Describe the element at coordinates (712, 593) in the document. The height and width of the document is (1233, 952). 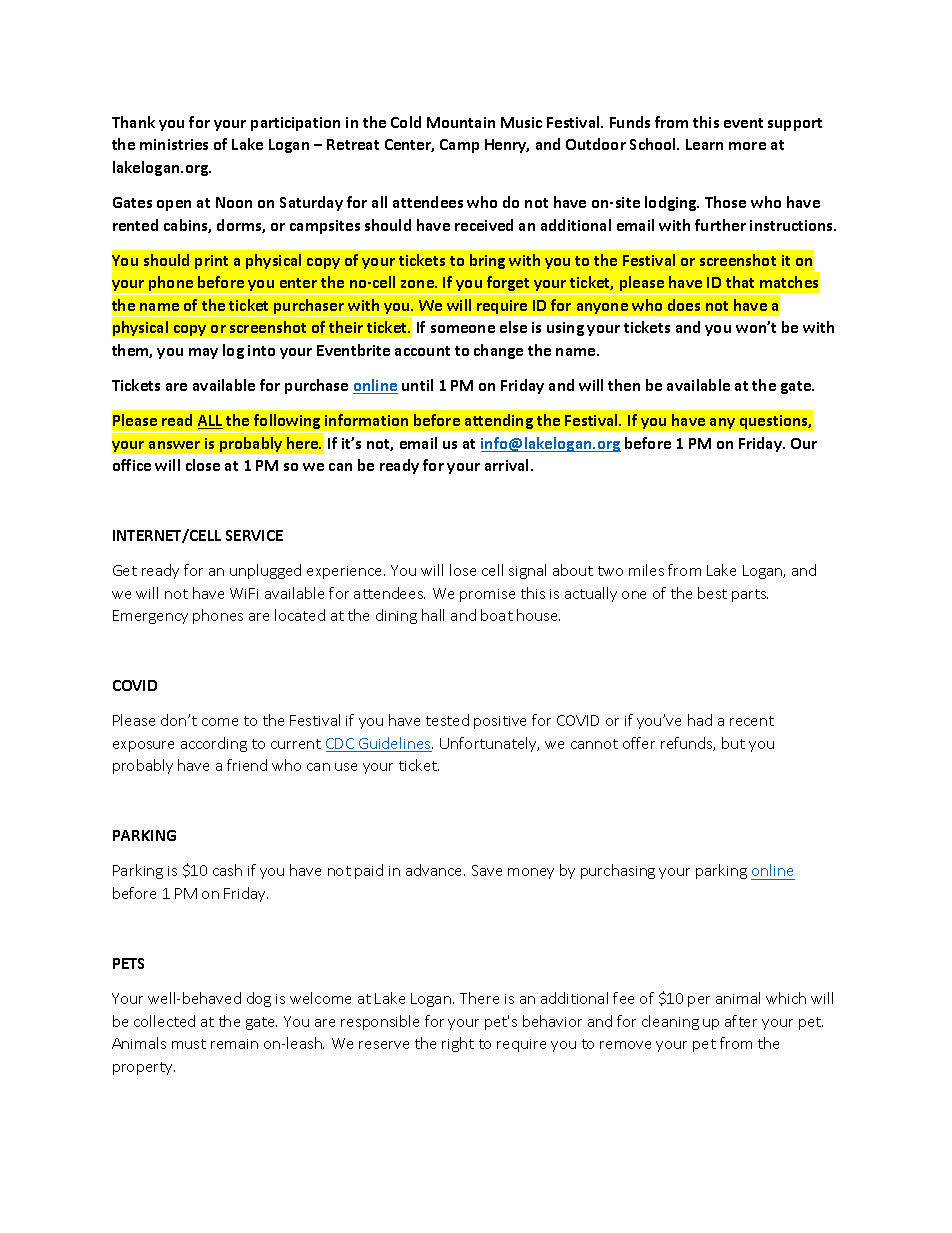
I see `best` at that location.
